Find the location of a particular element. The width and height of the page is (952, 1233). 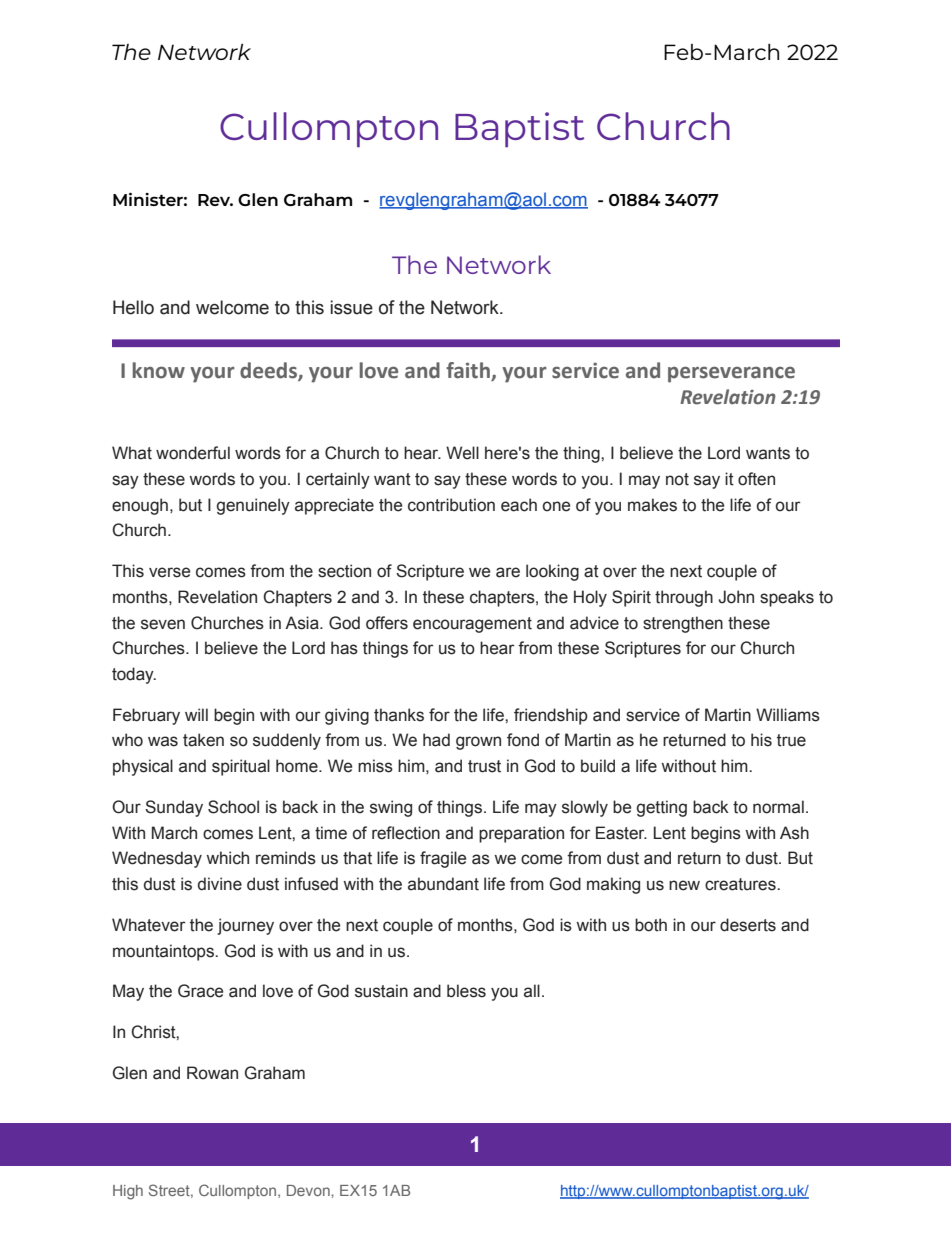

true is located at coordinates (791, 740).
